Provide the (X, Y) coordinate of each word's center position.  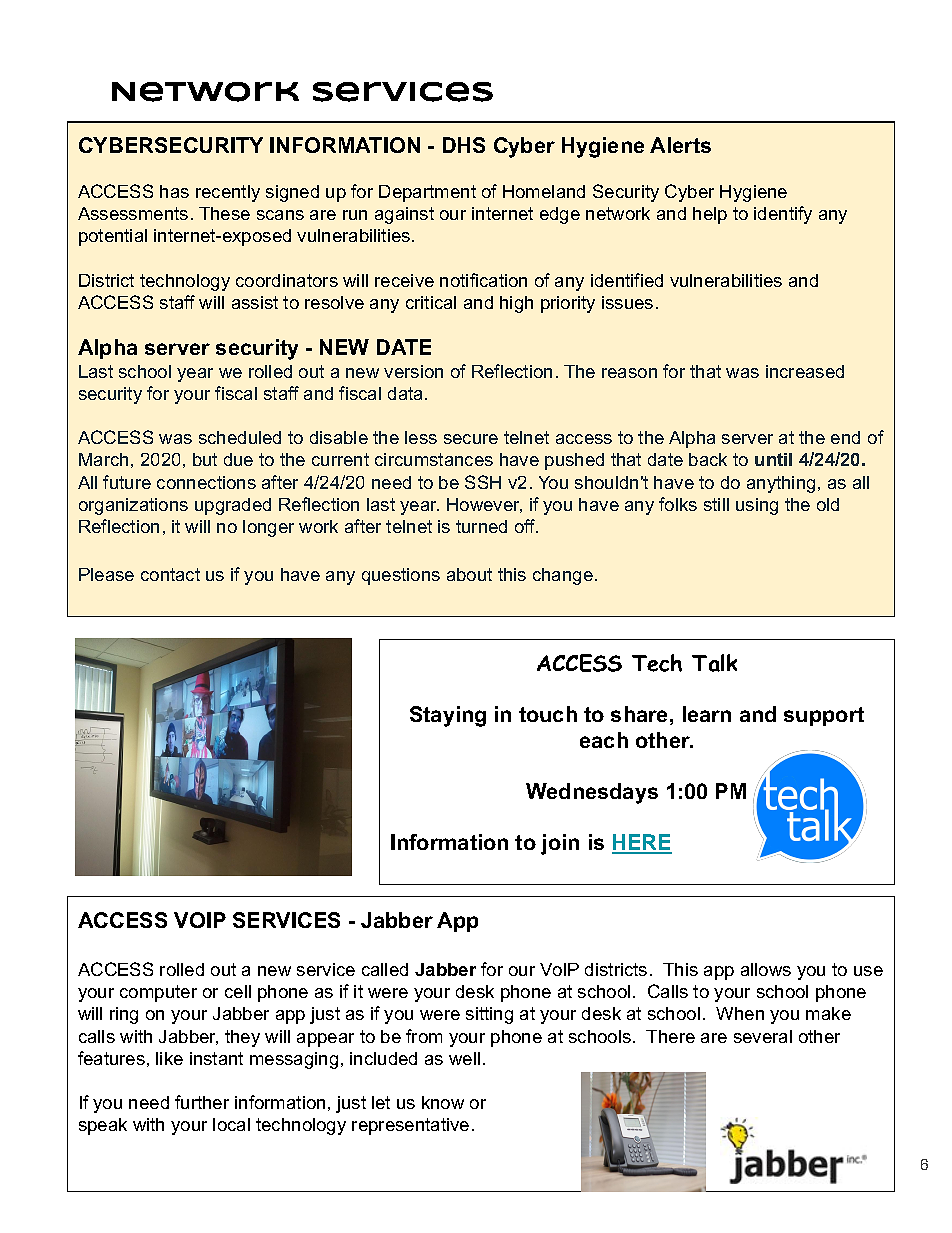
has (174, 191)
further (202, 1102)
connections (206, 482)
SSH (483, 482)
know (443, 1102)
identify (783, 215)
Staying (448, 716)
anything (781, 484)
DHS (464, 145)
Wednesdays (592, 793)
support (824, 716)
